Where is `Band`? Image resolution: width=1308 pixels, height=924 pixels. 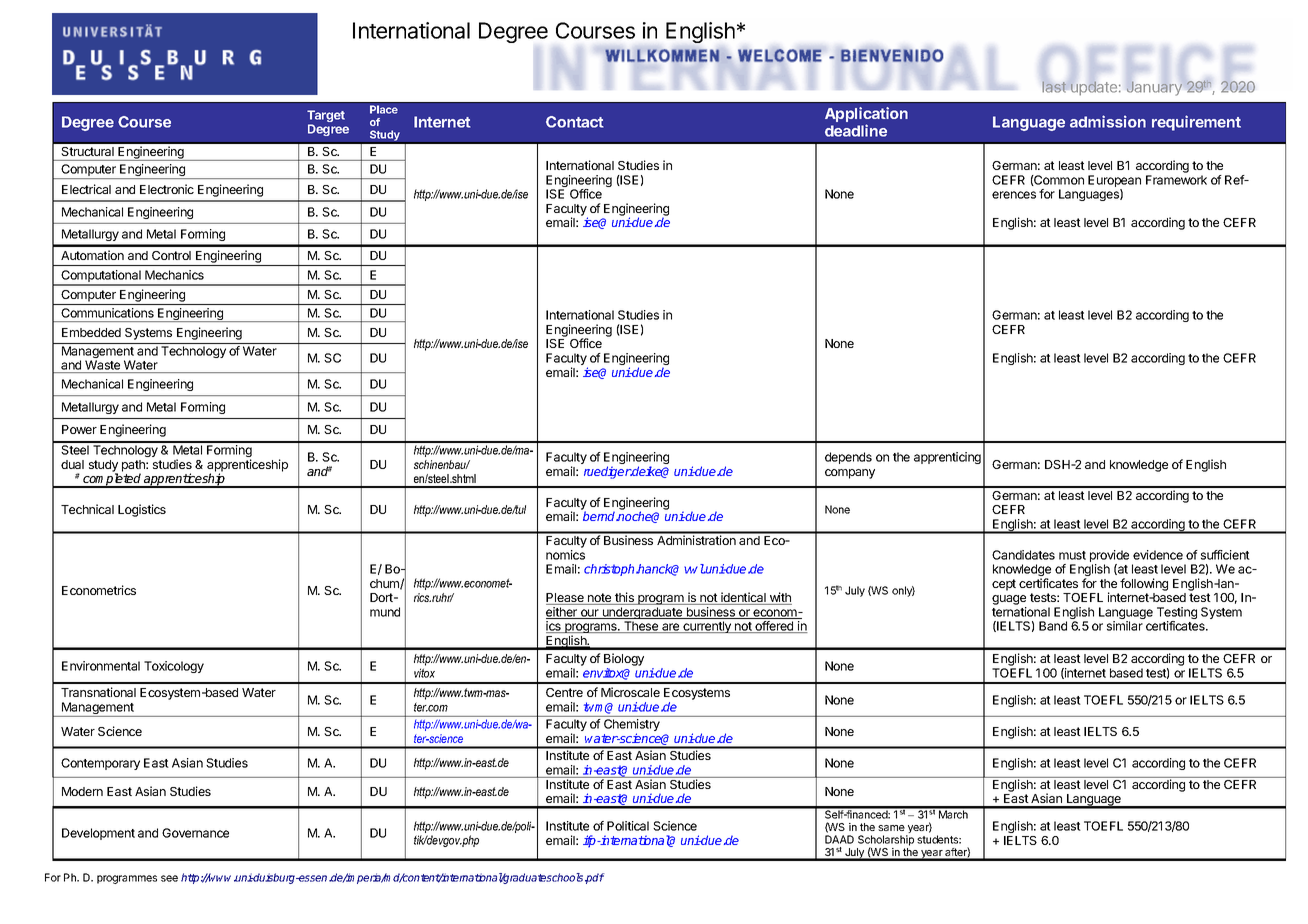 Band is located at coordinates (1053, 626).
